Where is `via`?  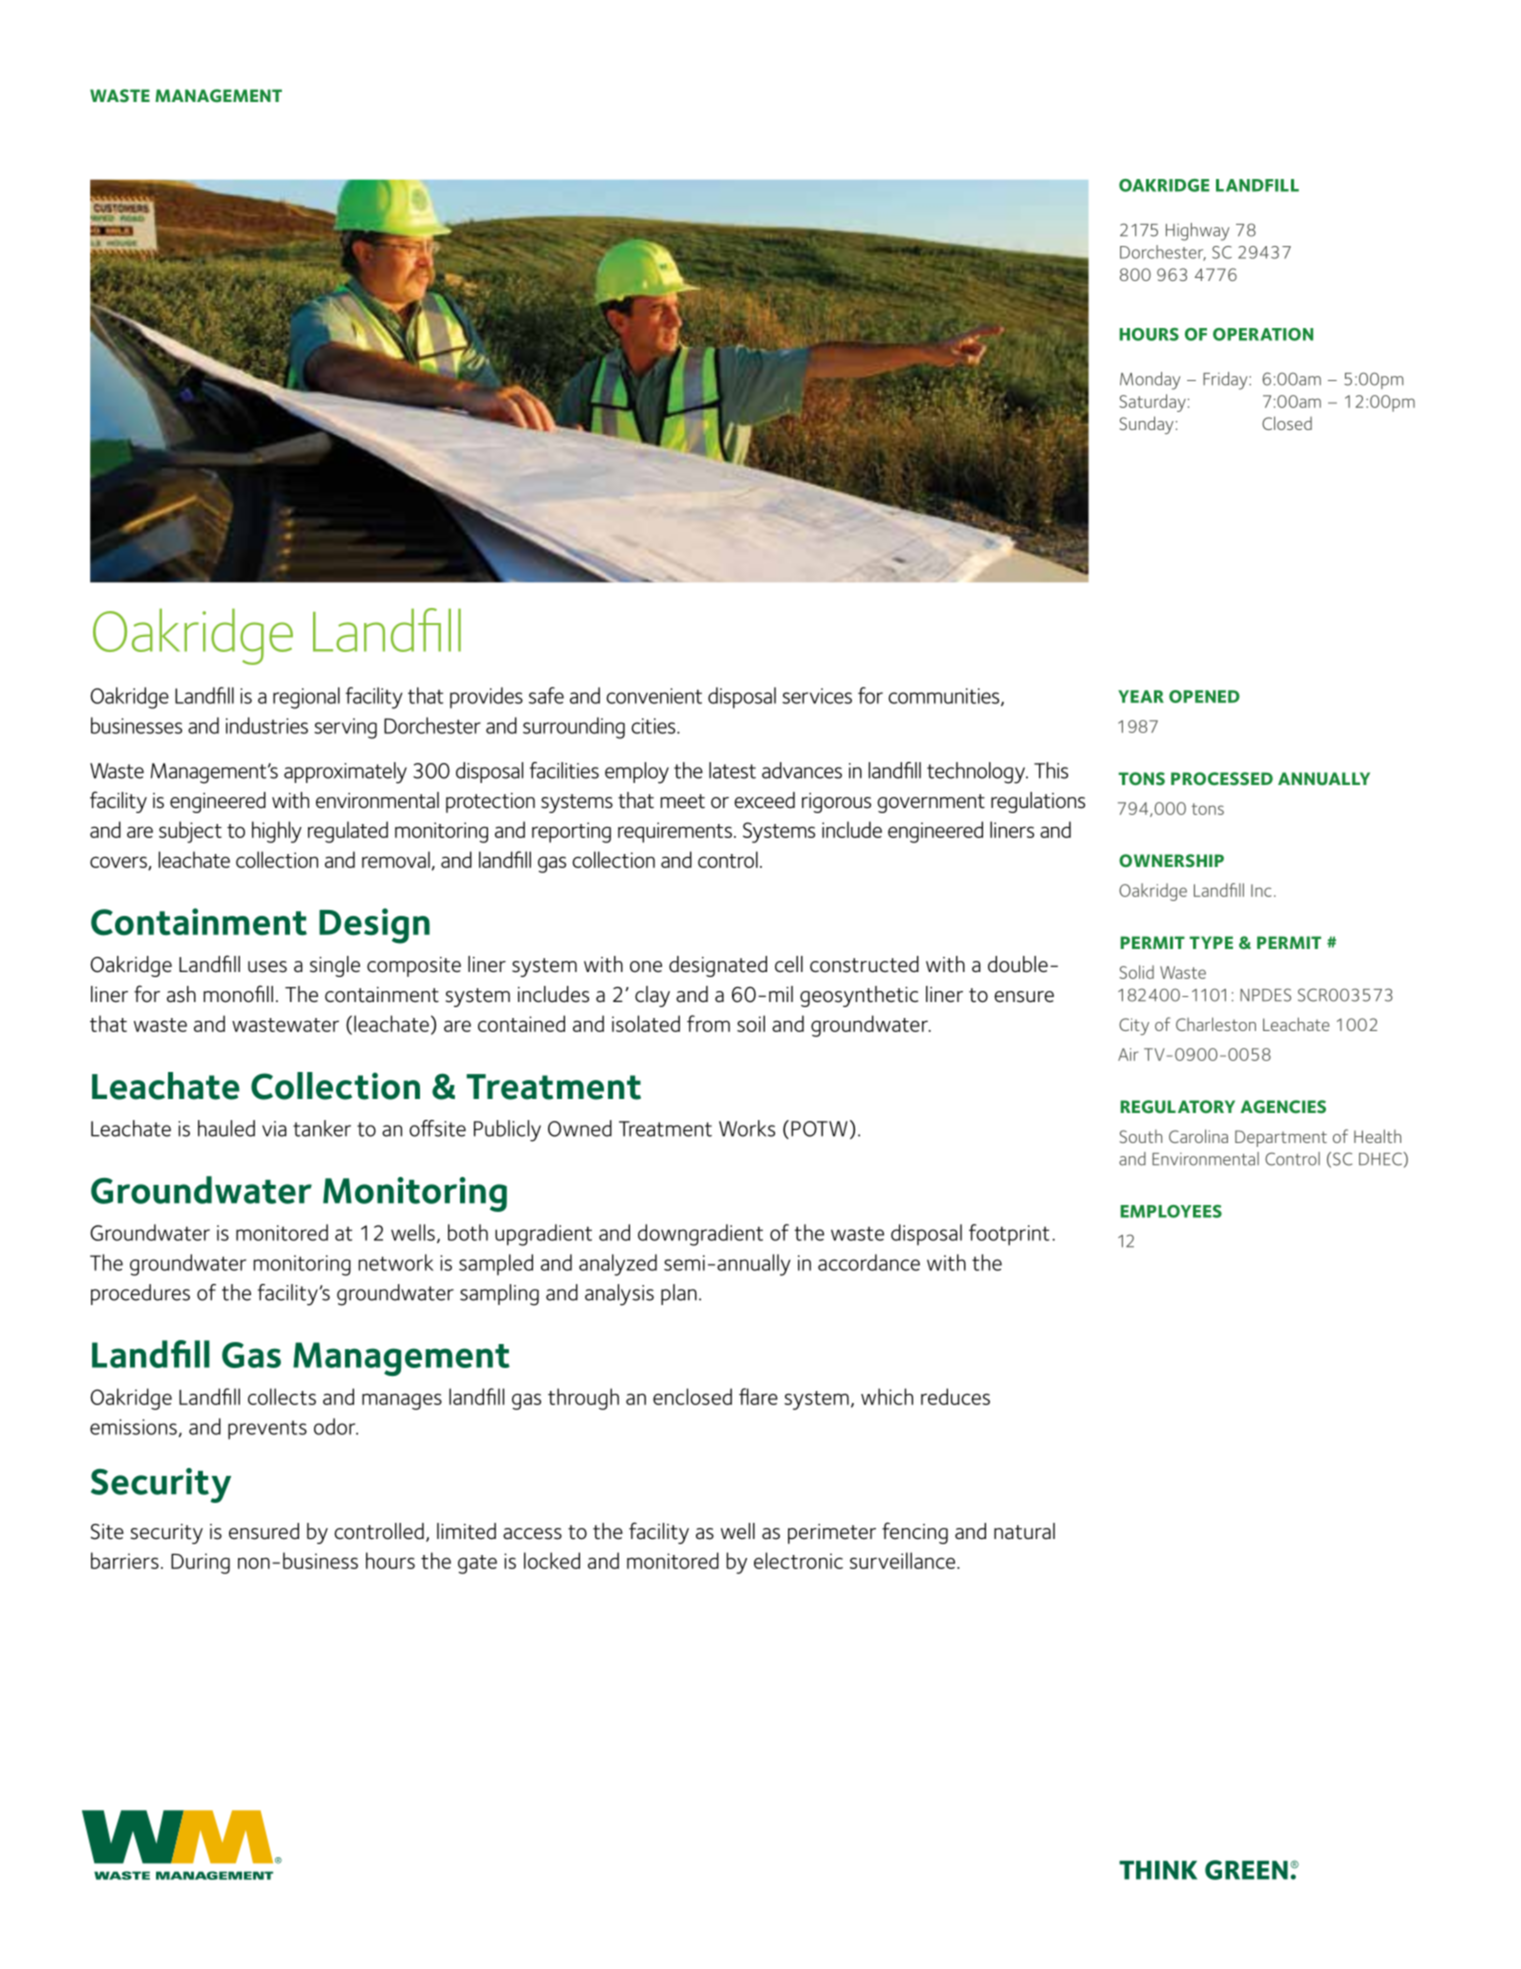 via is located at coordinates (274, 1129).
